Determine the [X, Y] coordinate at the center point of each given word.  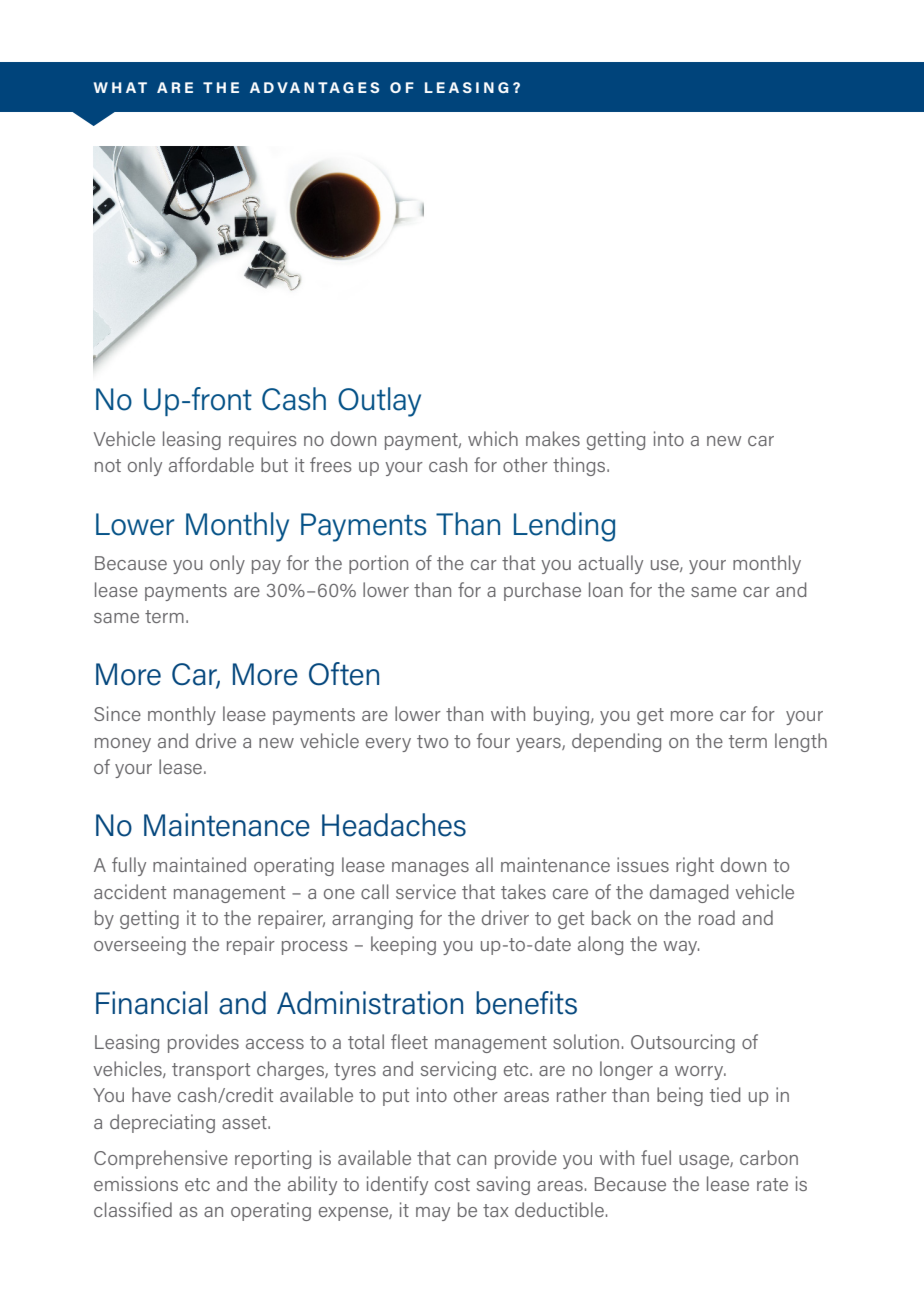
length [801, 742]
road [717, 917]
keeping [403, 945]
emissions [136, 1183]
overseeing [140, 945]
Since [117, 713]
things [580, 466]
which [493, 438]
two [432, 741]
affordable [211, 464]
